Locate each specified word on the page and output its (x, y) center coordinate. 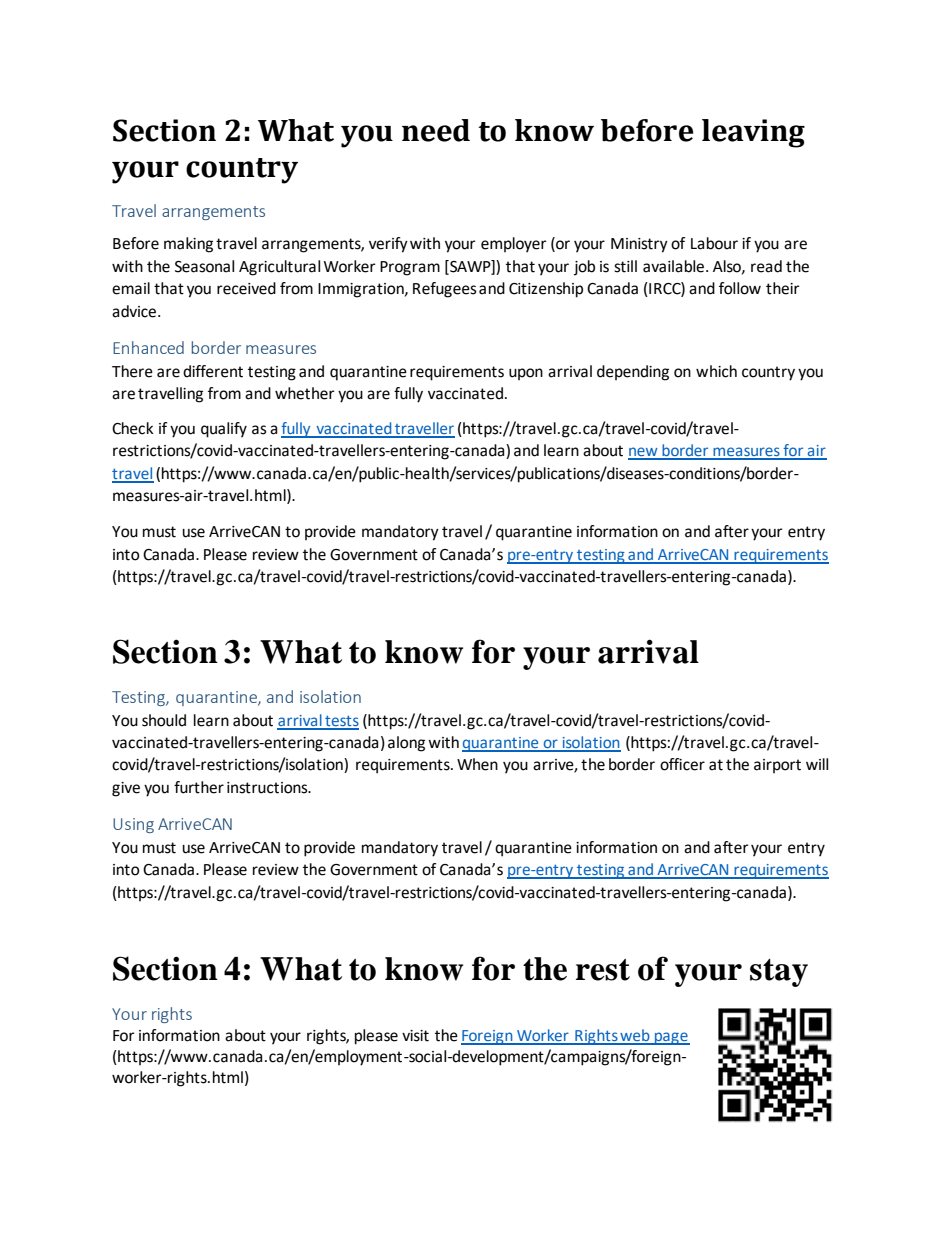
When (477, 764)
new (644, 453)
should (164, 720)
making (188, 245)
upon (526, 374)
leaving (753, 133)
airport (777, 766)
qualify (224, 430)
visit (415, 1036)
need (436, 130)
